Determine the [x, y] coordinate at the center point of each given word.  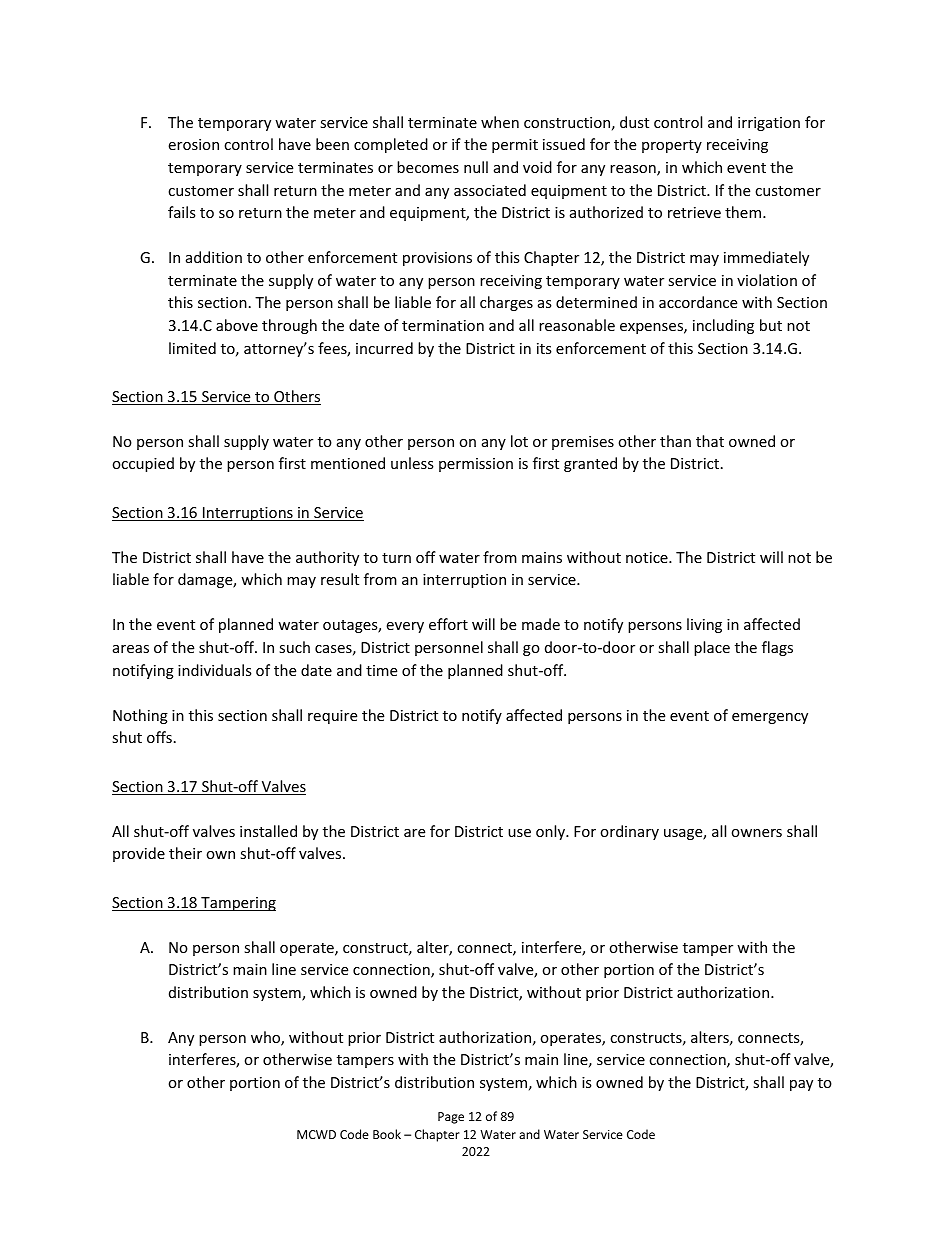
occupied [143, 464]
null [476, 167]
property [672, 146]
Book [387, 1134]
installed [268, 831]
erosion [193, 144]
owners [756, 833]
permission [476, 465]
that [710, 441]
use [519, 833]
